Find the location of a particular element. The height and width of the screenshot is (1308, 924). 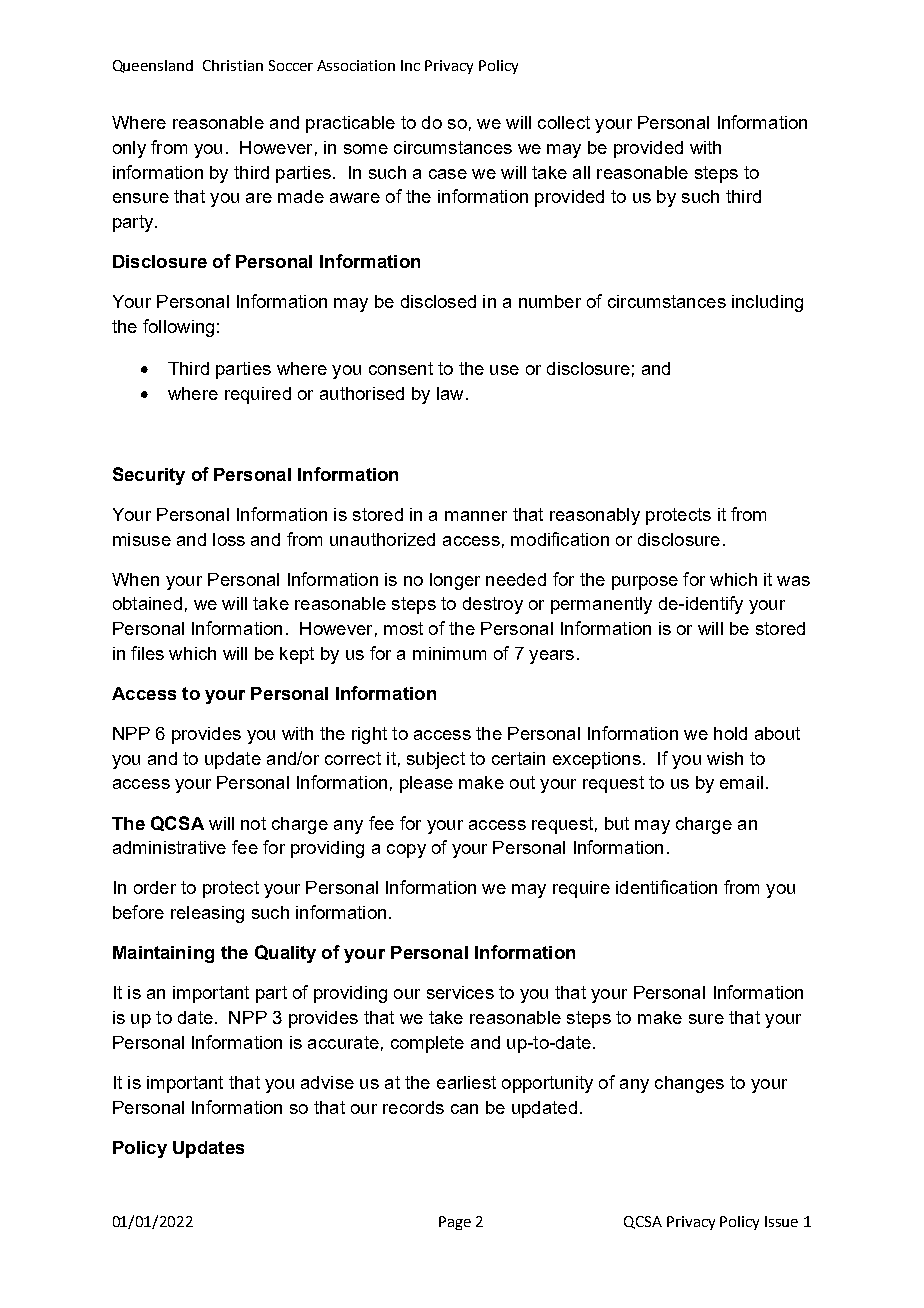

Maintaining is located at coordinates (163, 954).
